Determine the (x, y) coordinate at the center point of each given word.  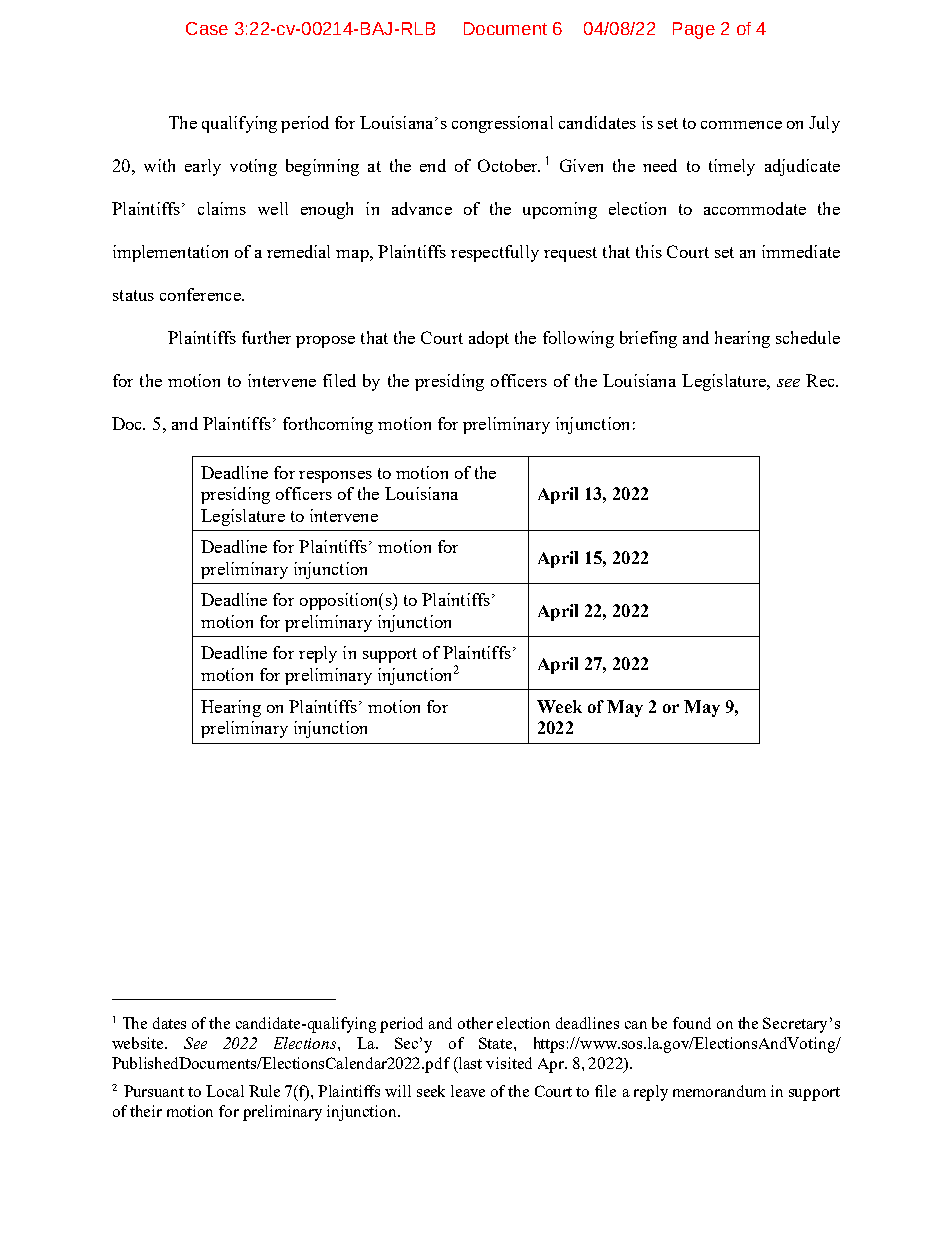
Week (559, 706)
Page (694, 30)
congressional (502, 124)
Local (225, 1091)
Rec (821, 380)
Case (207, 28)
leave (468, 1091)
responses (335, 477)
